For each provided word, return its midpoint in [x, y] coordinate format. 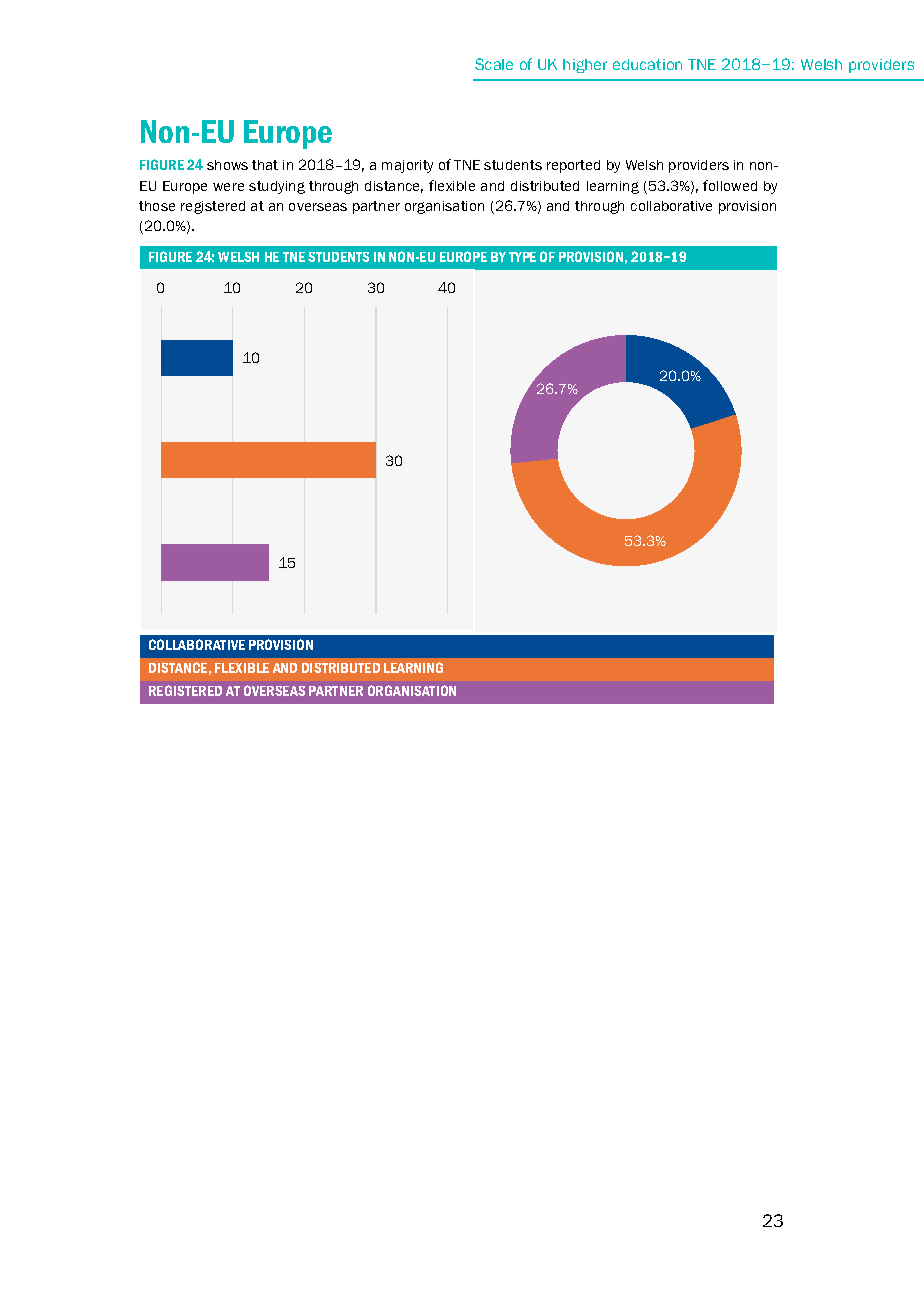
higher [585, 66]
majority [407, 166]
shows [227, 165]
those [157, 206]
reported [573, 166]
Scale [494, 64]
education [647, 64]
